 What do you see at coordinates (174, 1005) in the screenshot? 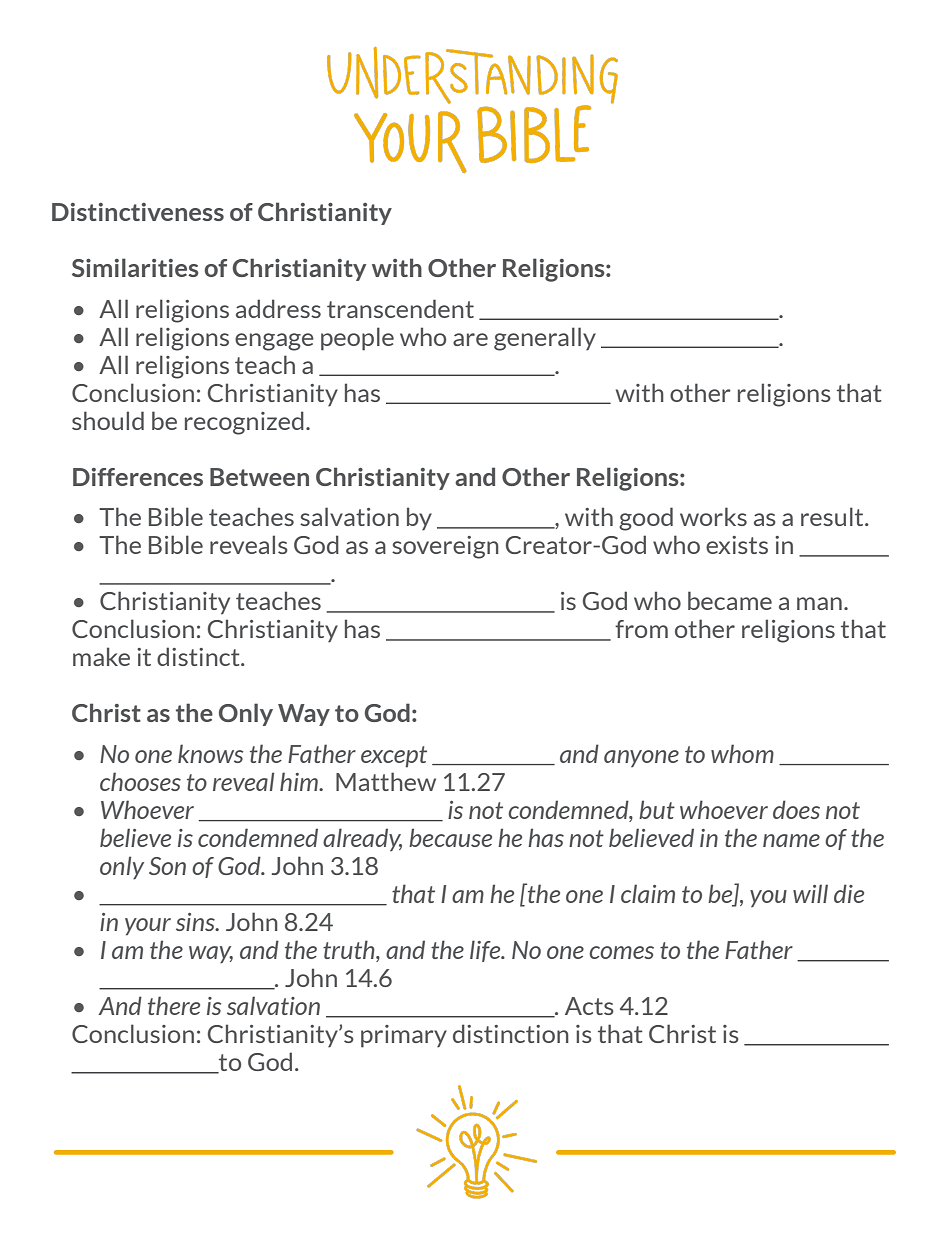
I see `there` at bounding box center [174, 1005].
